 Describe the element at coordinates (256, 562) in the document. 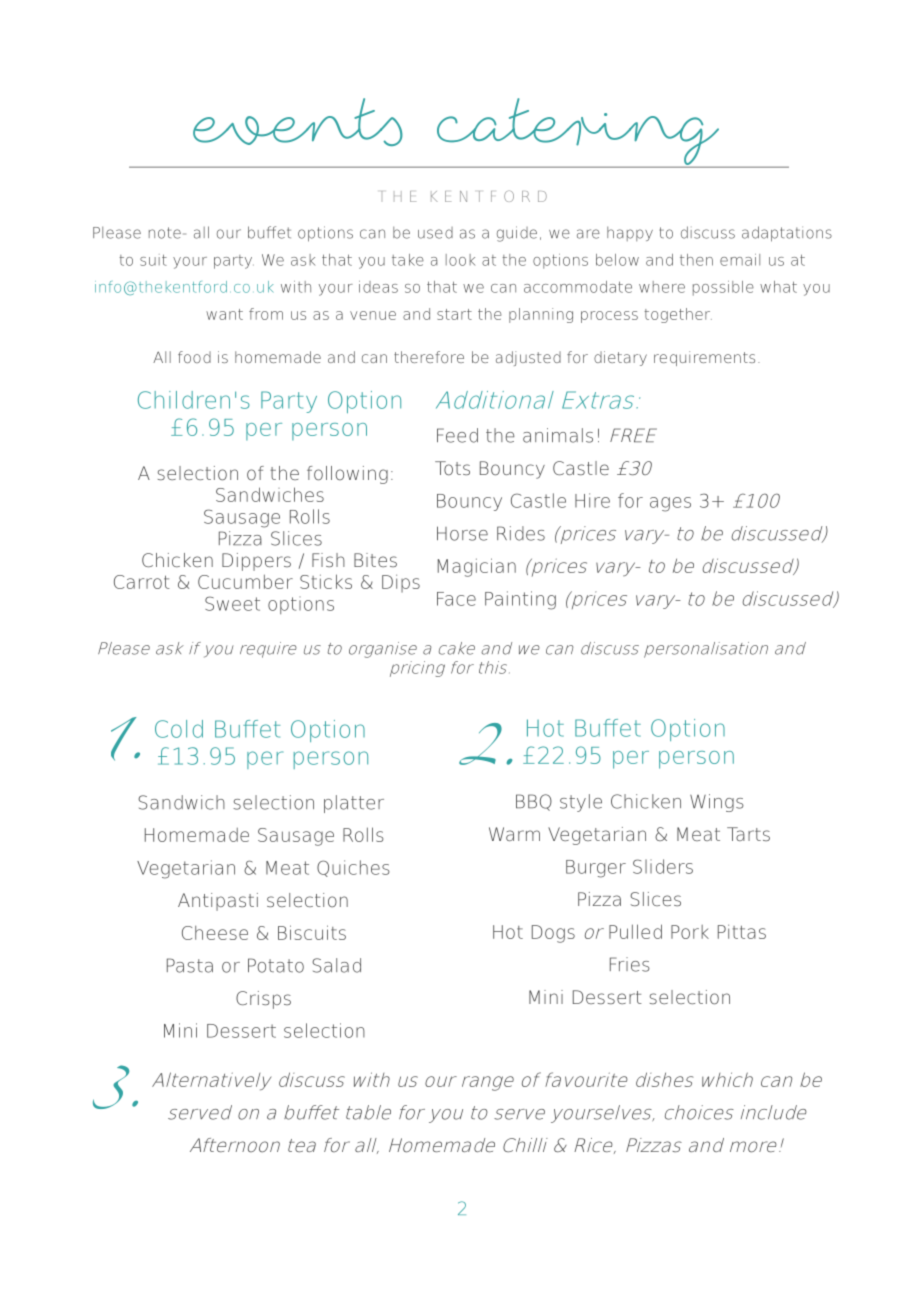

I see `Dippers` at that location.
